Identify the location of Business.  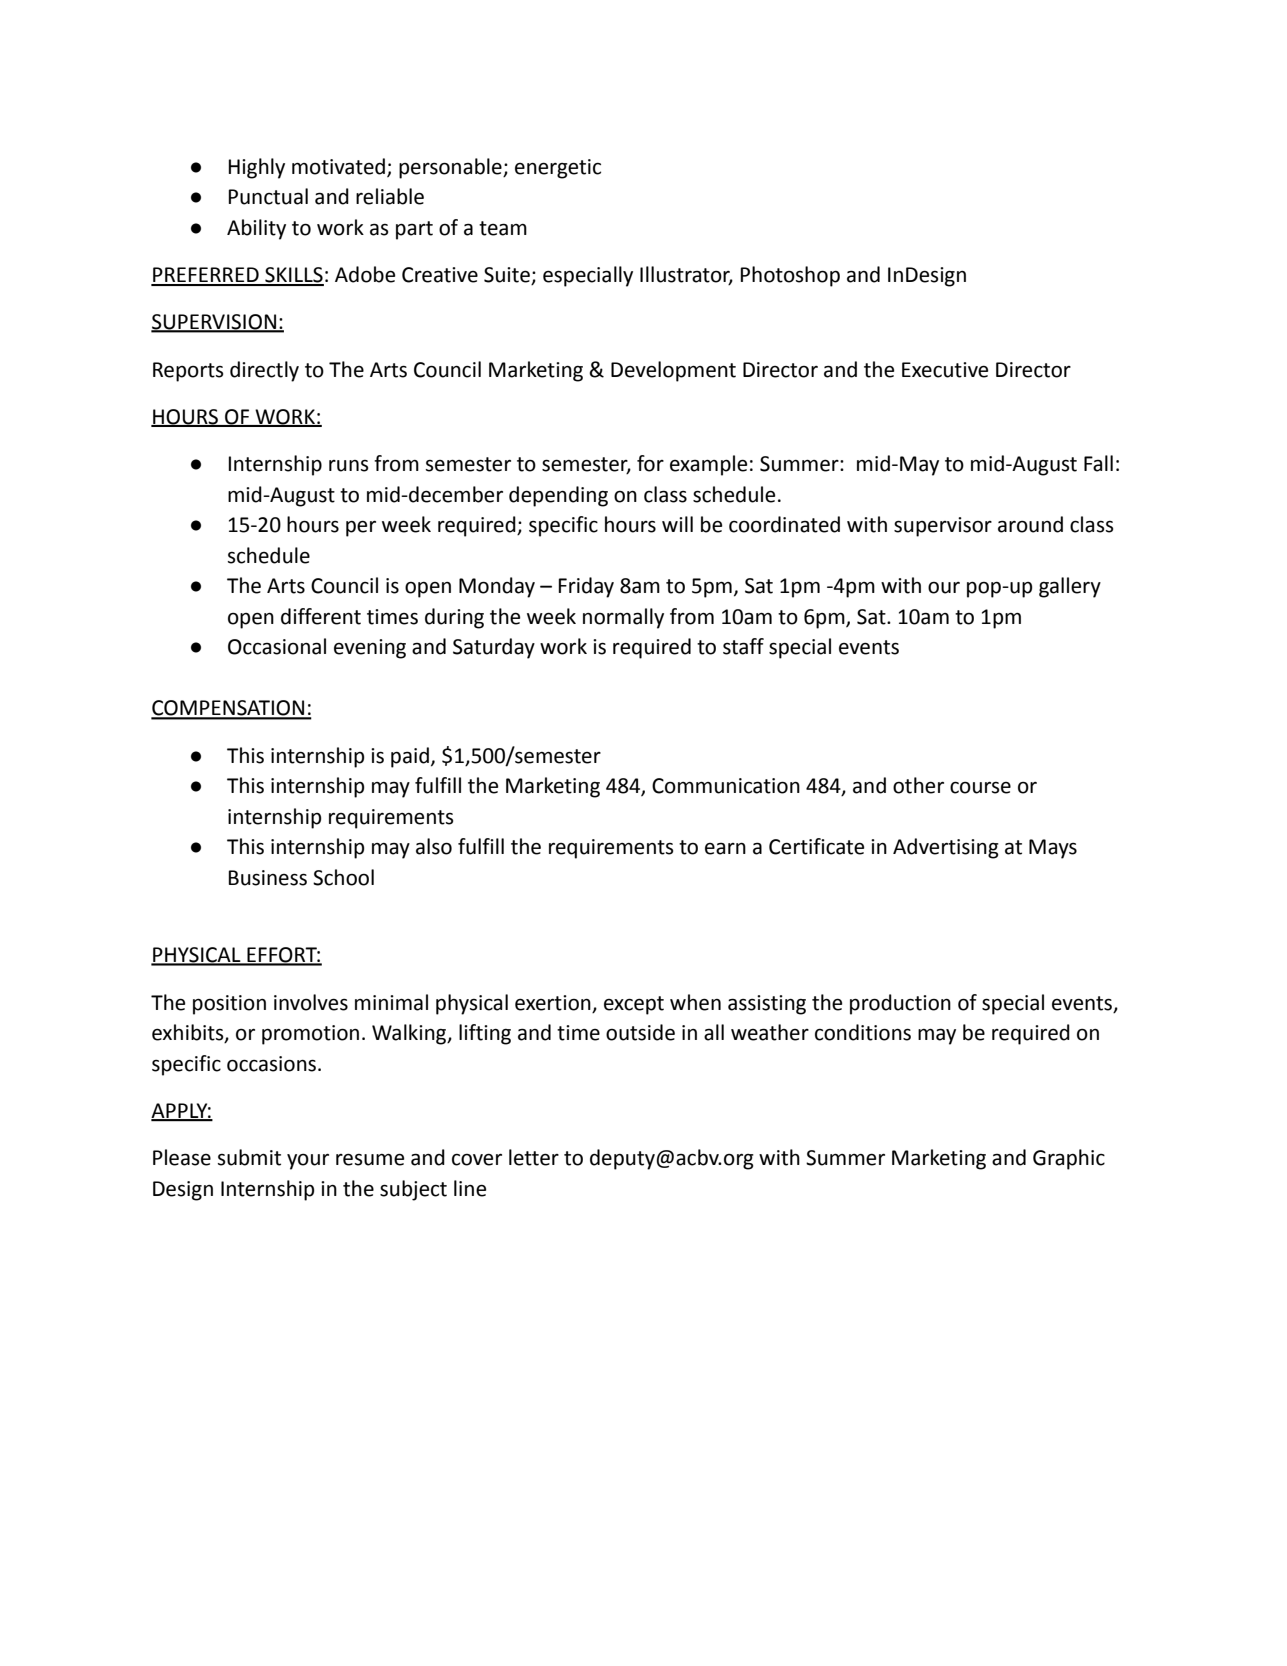
(268, 878).
